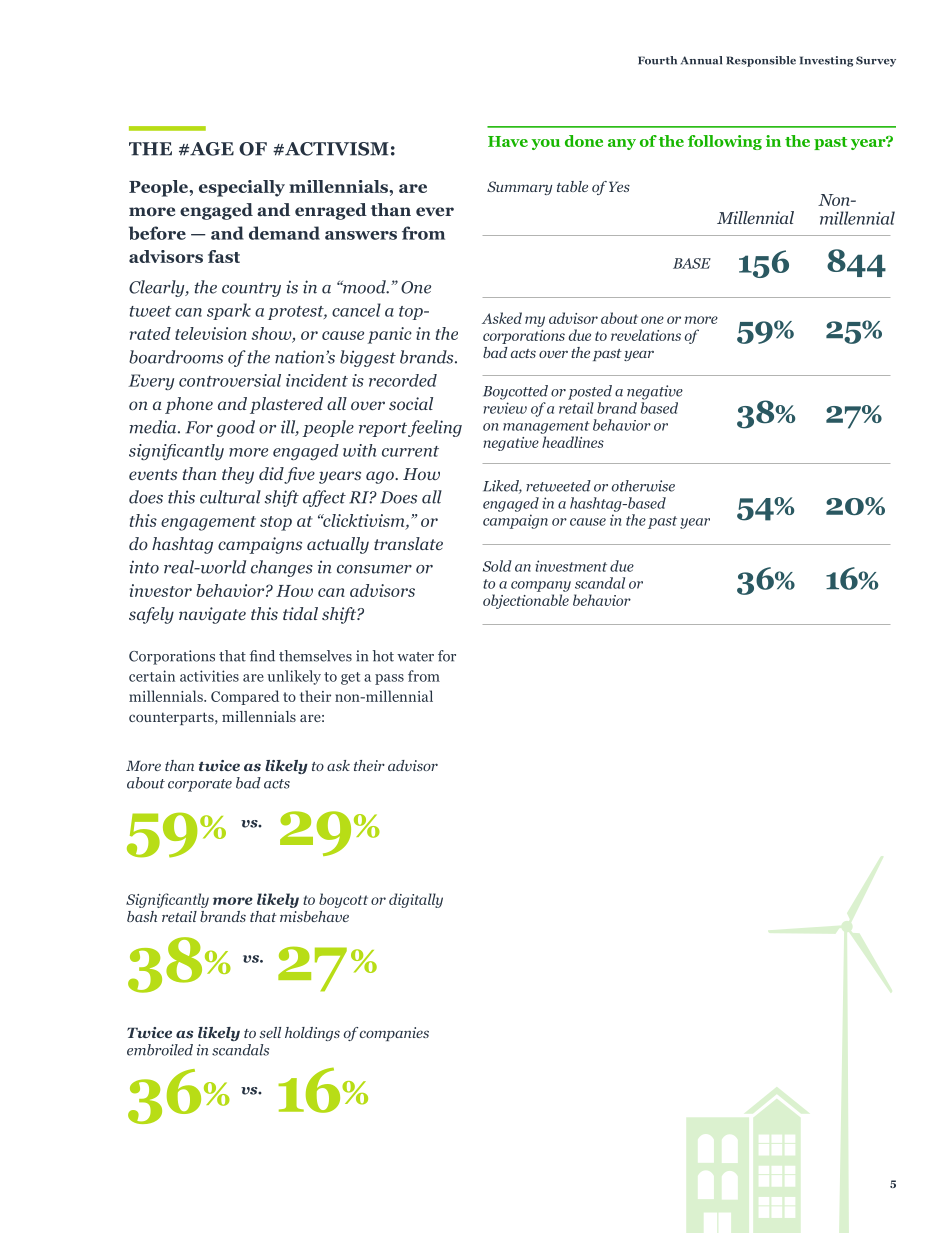  What do you see at coordinates (189, 405) in the screenshot?
I see `phone` at bounding box center [189, 405].
